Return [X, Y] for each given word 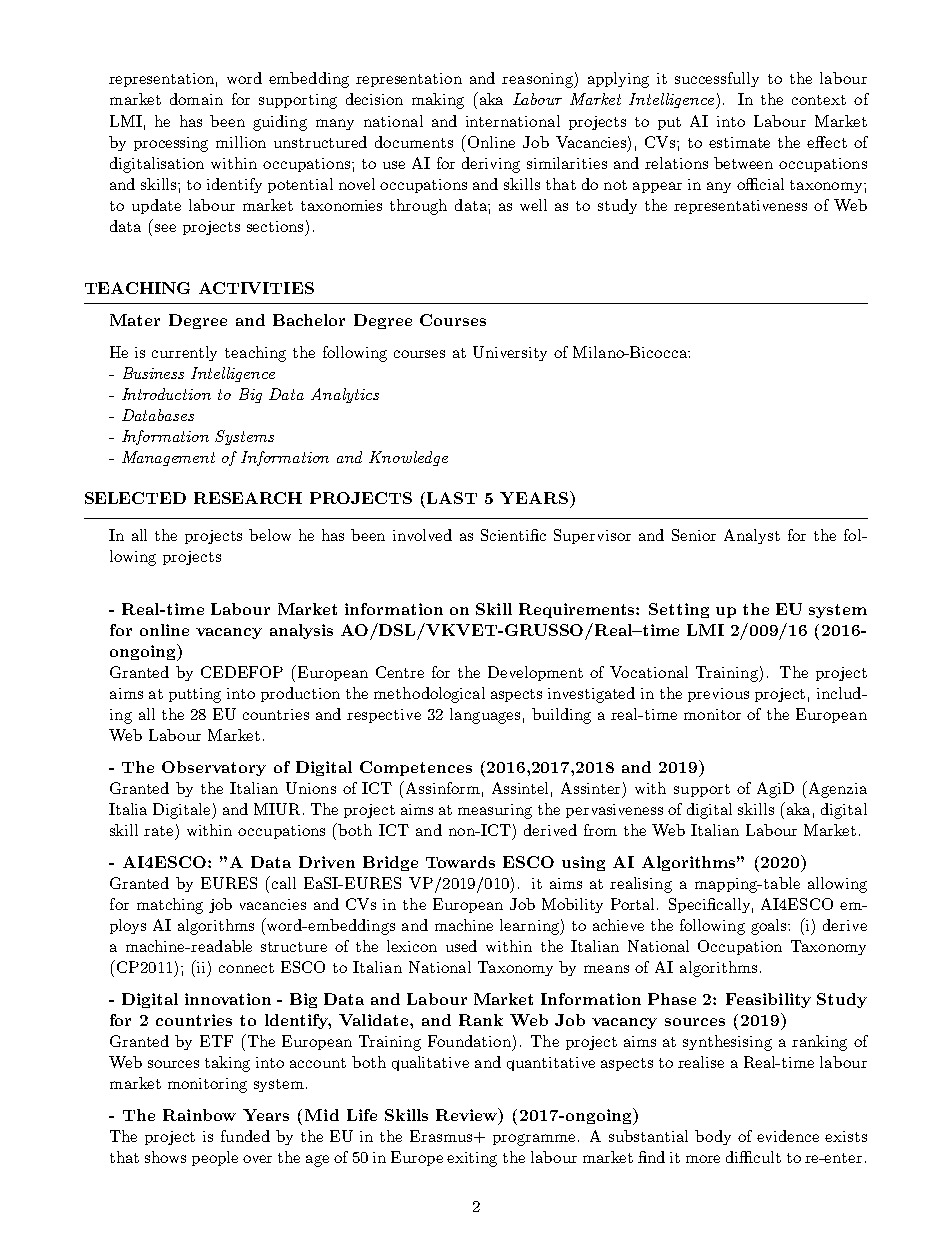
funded [245, 1136]
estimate [739, 142]
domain [196, 99]
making [438, 101]
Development [535, 673]
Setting [679, 610]
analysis [301, 631]
